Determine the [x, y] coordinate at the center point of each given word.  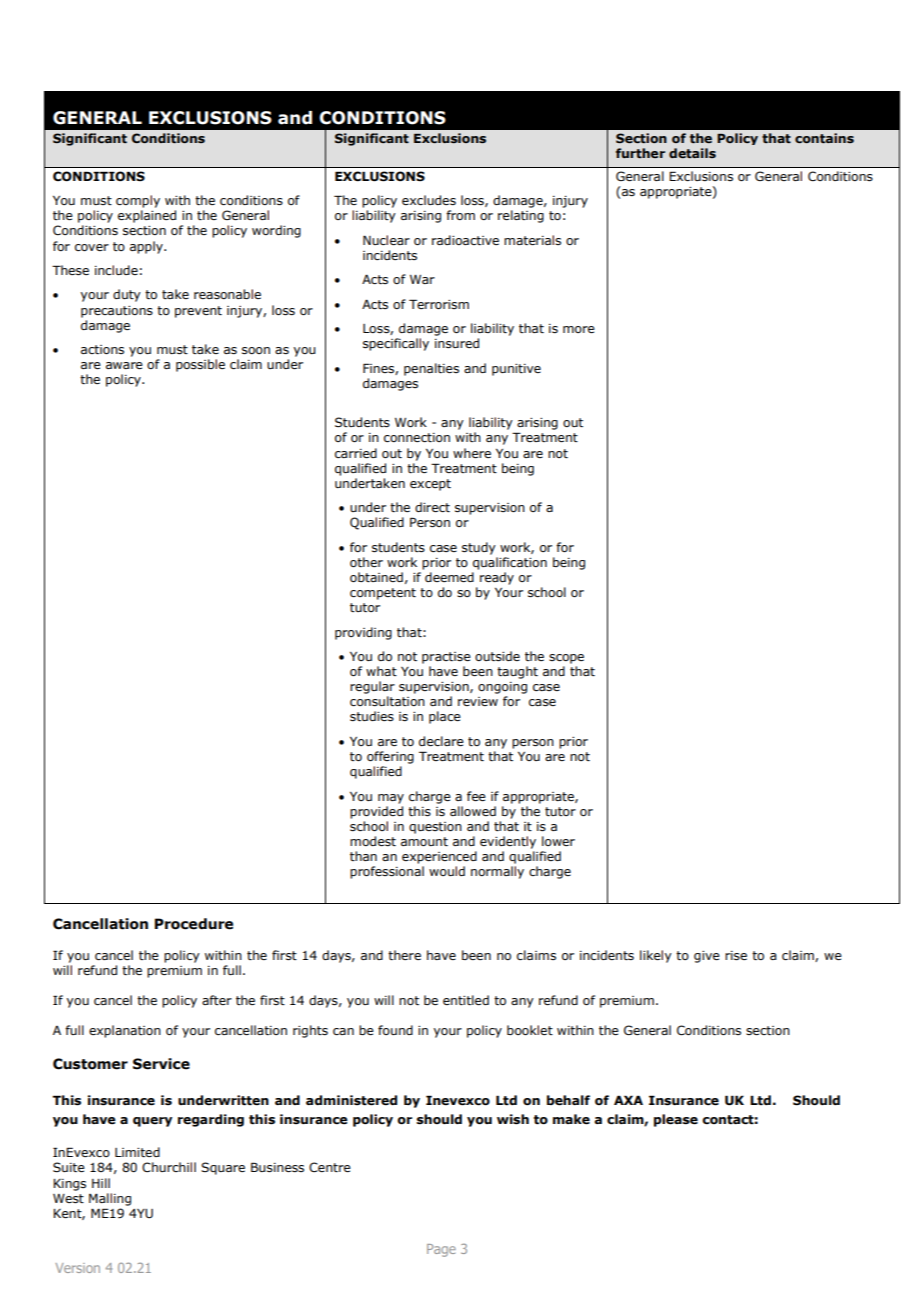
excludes [429, 200]
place [445, 717]
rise [736, 956]
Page [441, 1250]
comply [138, 201]
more [579, 329]
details [692, 153]
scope [566, 659]
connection [417, 437]
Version [77, 1268]
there [404, 955]
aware [124, 365]
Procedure [194, 924]
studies [372, 716]
